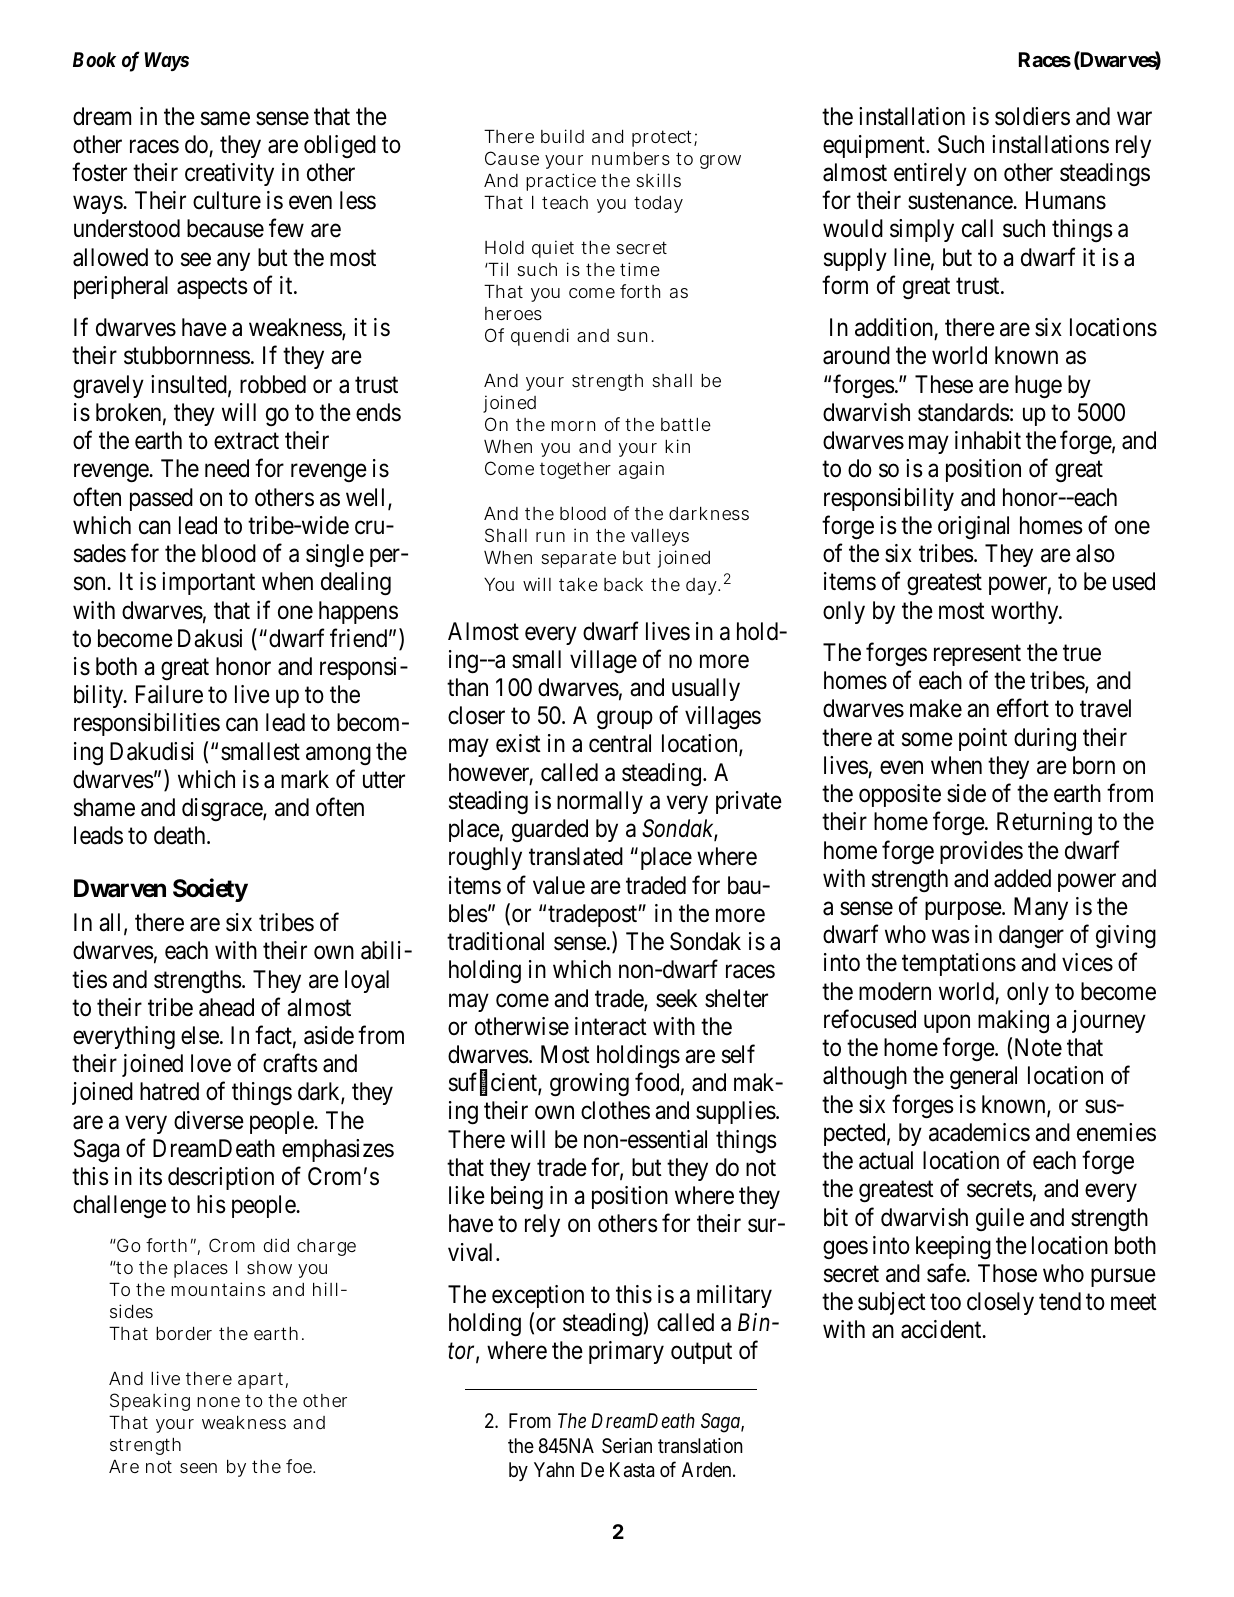  Describe the element at coordinates (273, 384) in the document. I see `robbed` at that location.
